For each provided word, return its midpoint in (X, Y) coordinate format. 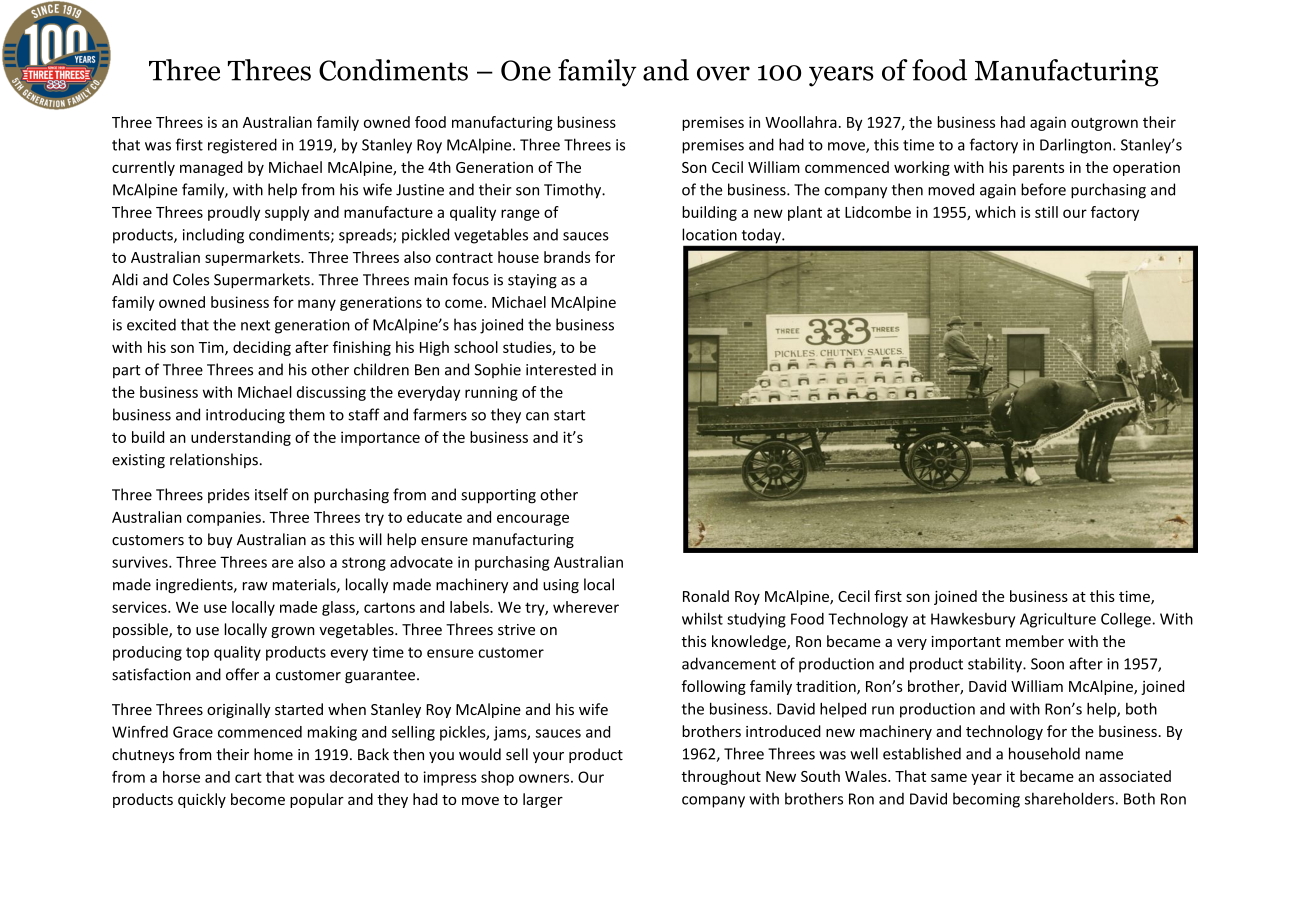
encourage (533, 520)
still (1046, 212)
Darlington (1075, 146)
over (723, 73)
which (995, 212)
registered (242, 146)
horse (181, 777)
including (213, 236)
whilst (702, 618)
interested (561, 369)
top (197, 654)
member (1035, 641)
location (709, 234)
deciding (262, 348)
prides (229, 495)
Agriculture (1058, 620)
